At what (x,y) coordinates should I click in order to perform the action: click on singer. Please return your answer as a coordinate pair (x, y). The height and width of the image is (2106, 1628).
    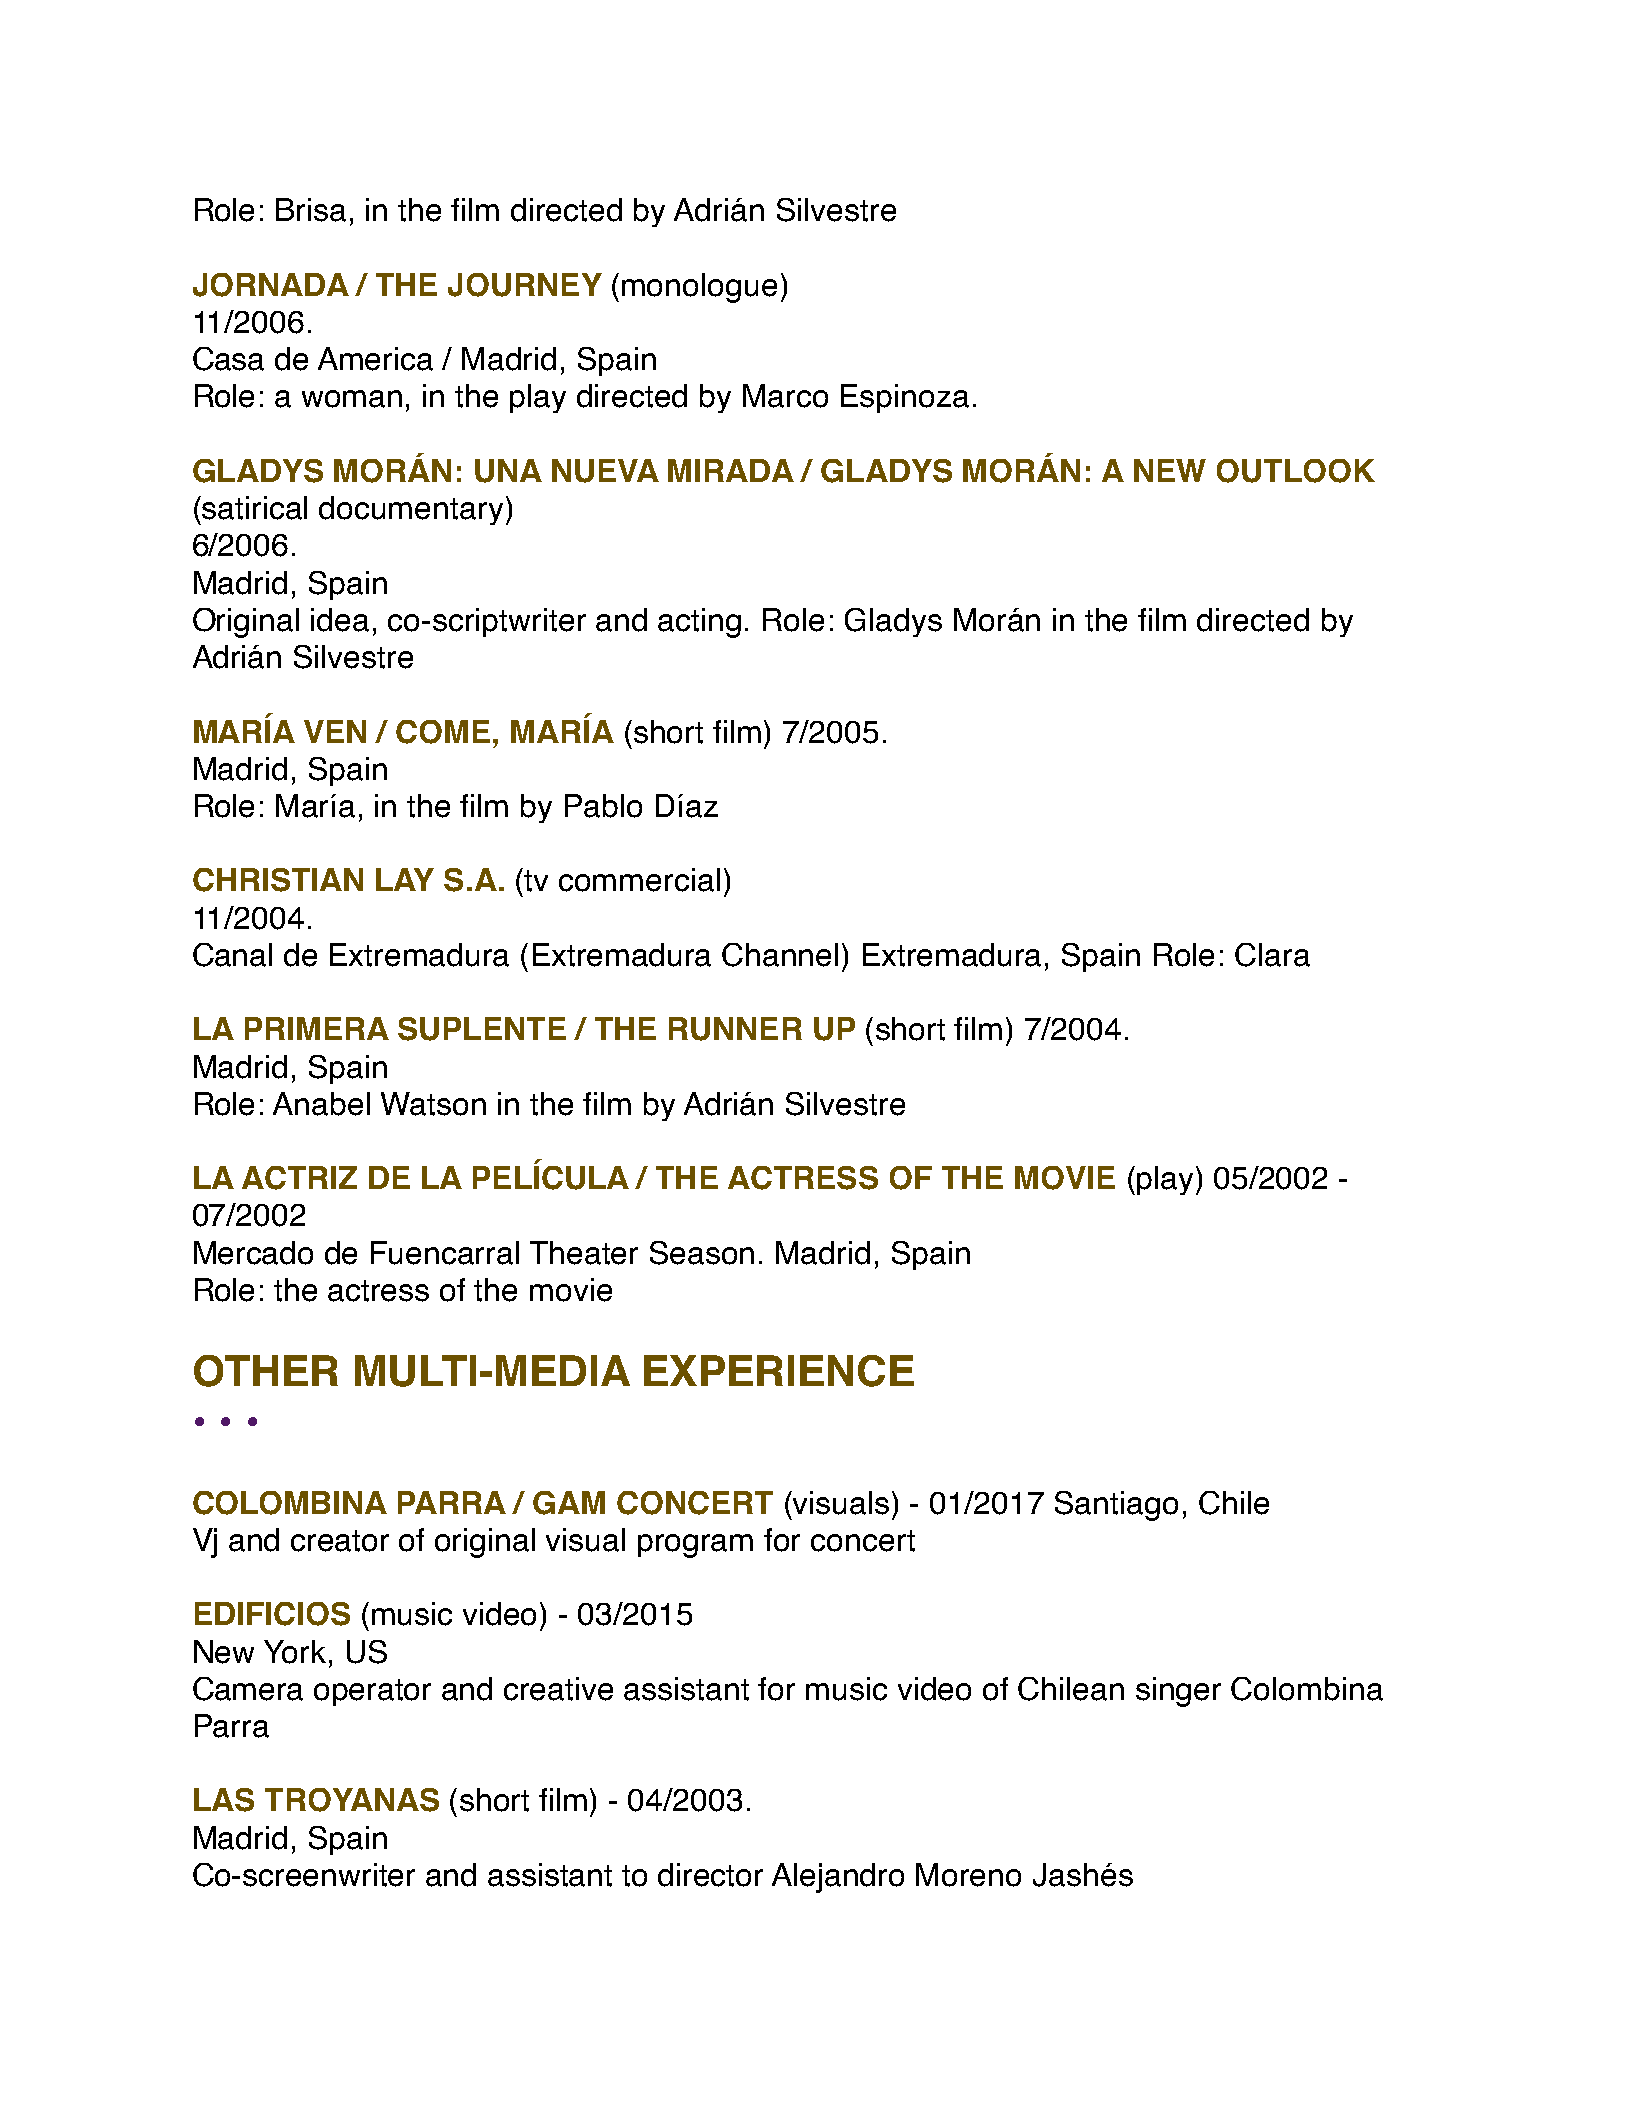
    Looking at the image, I should click on (1178, 1692).
